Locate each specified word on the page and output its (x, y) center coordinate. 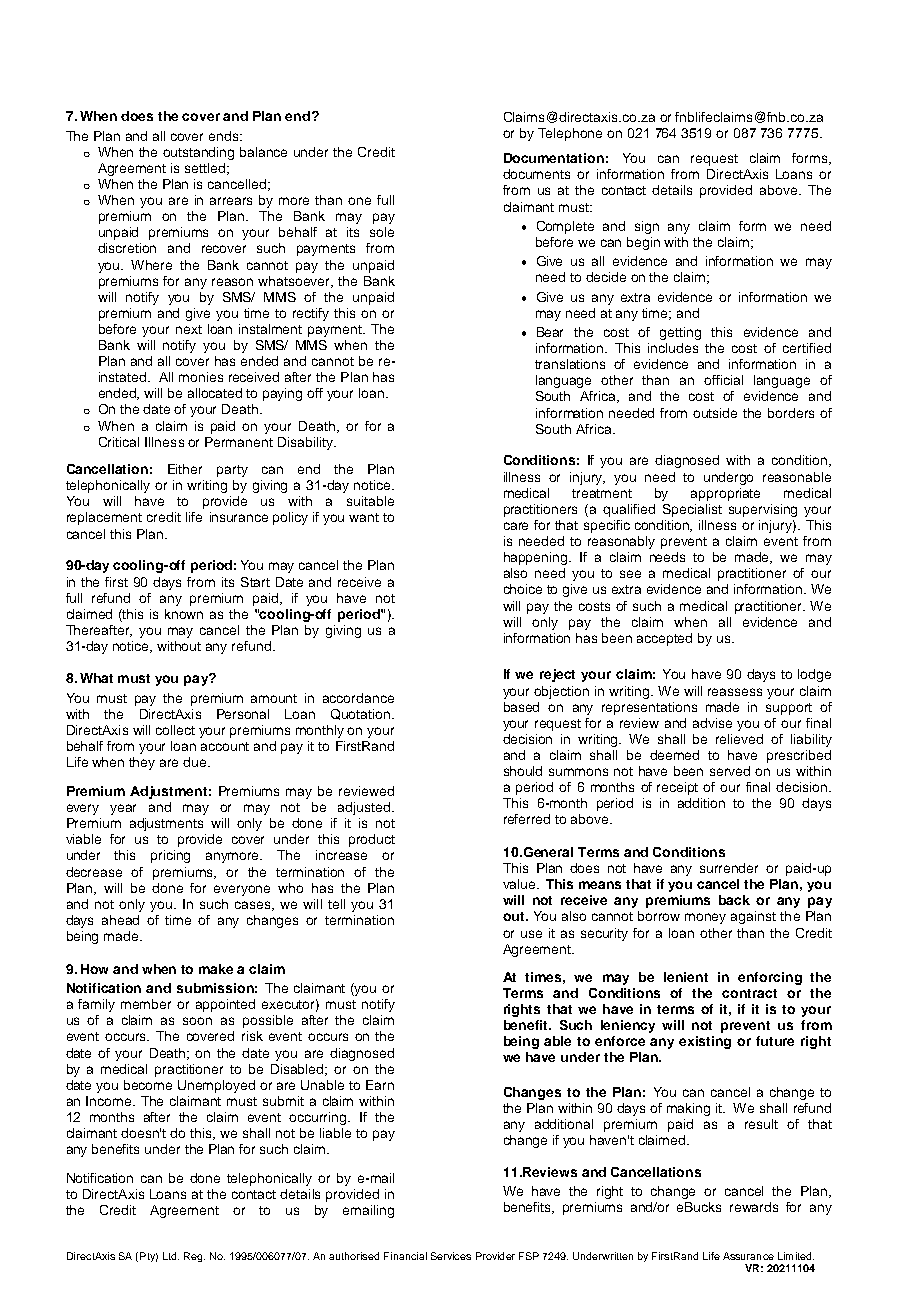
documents (536, 174)
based (521, 707)
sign (647, 227)
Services (451, 1256)
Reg (194, 1257)
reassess (735, 692)
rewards (754, 1207)
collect (175, 730)
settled (205, 168)
